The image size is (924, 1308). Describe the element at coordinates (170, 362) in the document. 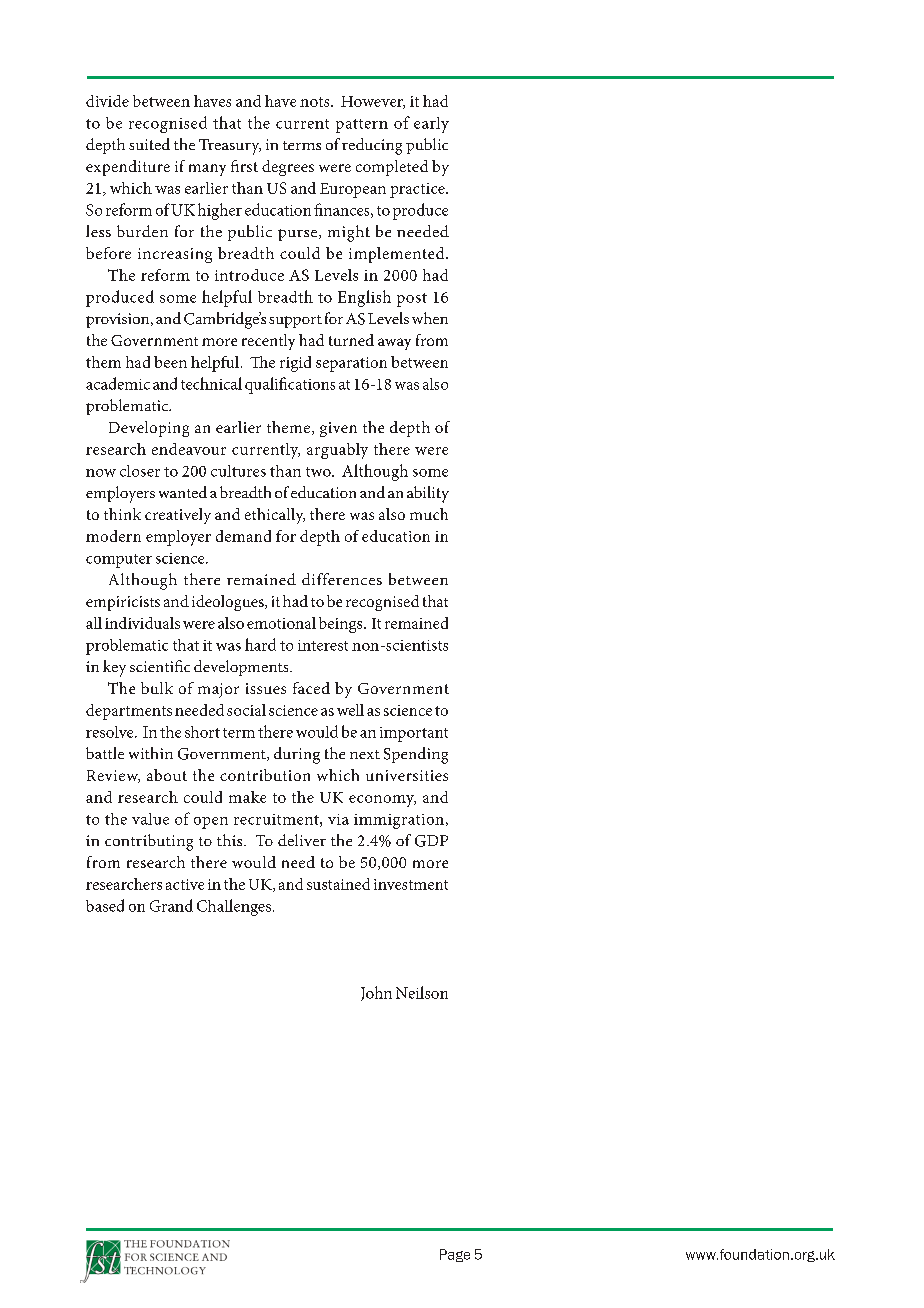

I see `been` at that location.
